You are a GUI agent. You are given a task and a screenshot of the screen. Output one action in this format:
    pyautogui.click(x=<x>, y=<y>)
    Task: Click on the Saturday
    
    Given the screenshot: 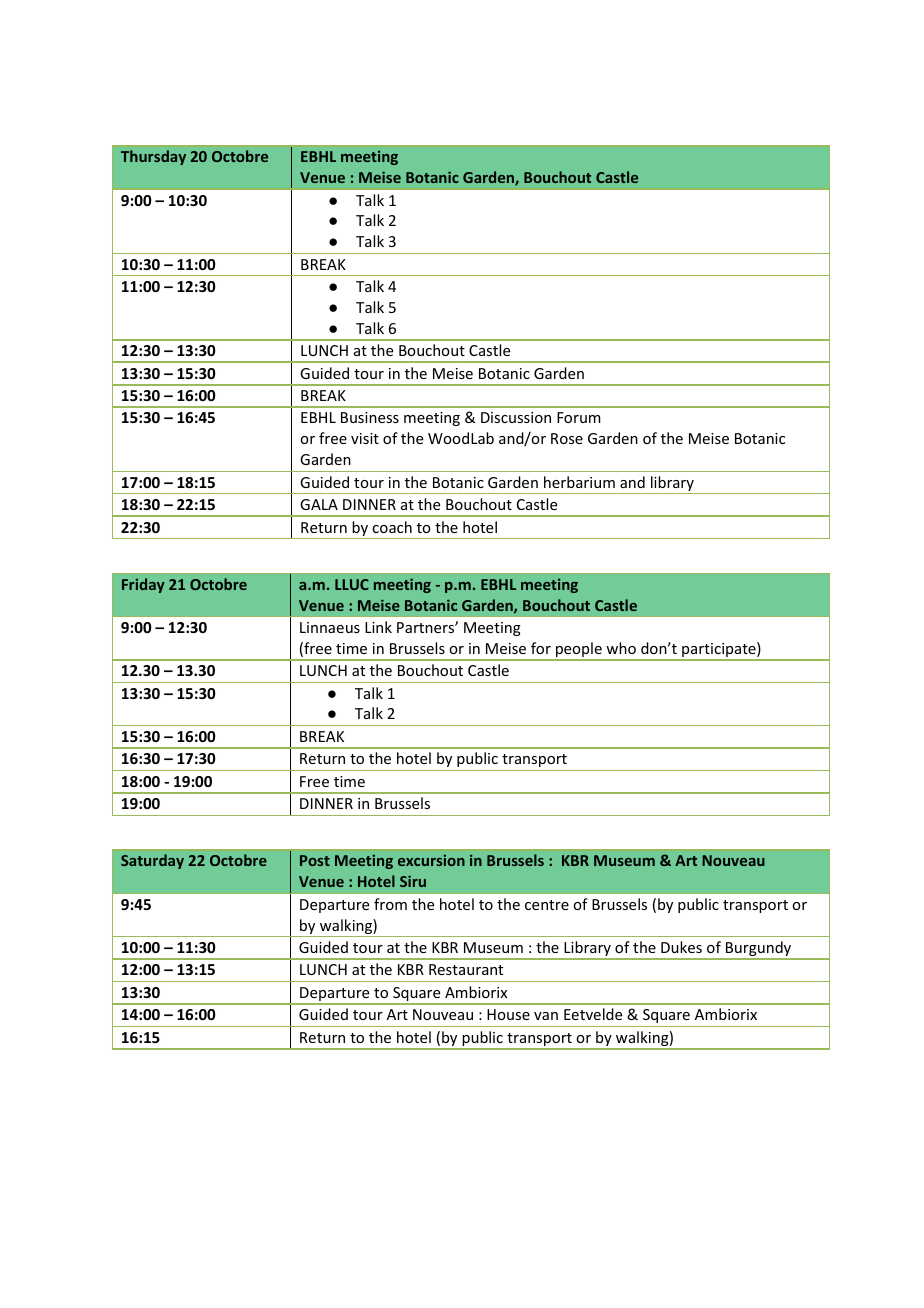 What is the action you would take?
    pyautogui.click(x=152, y=861)
